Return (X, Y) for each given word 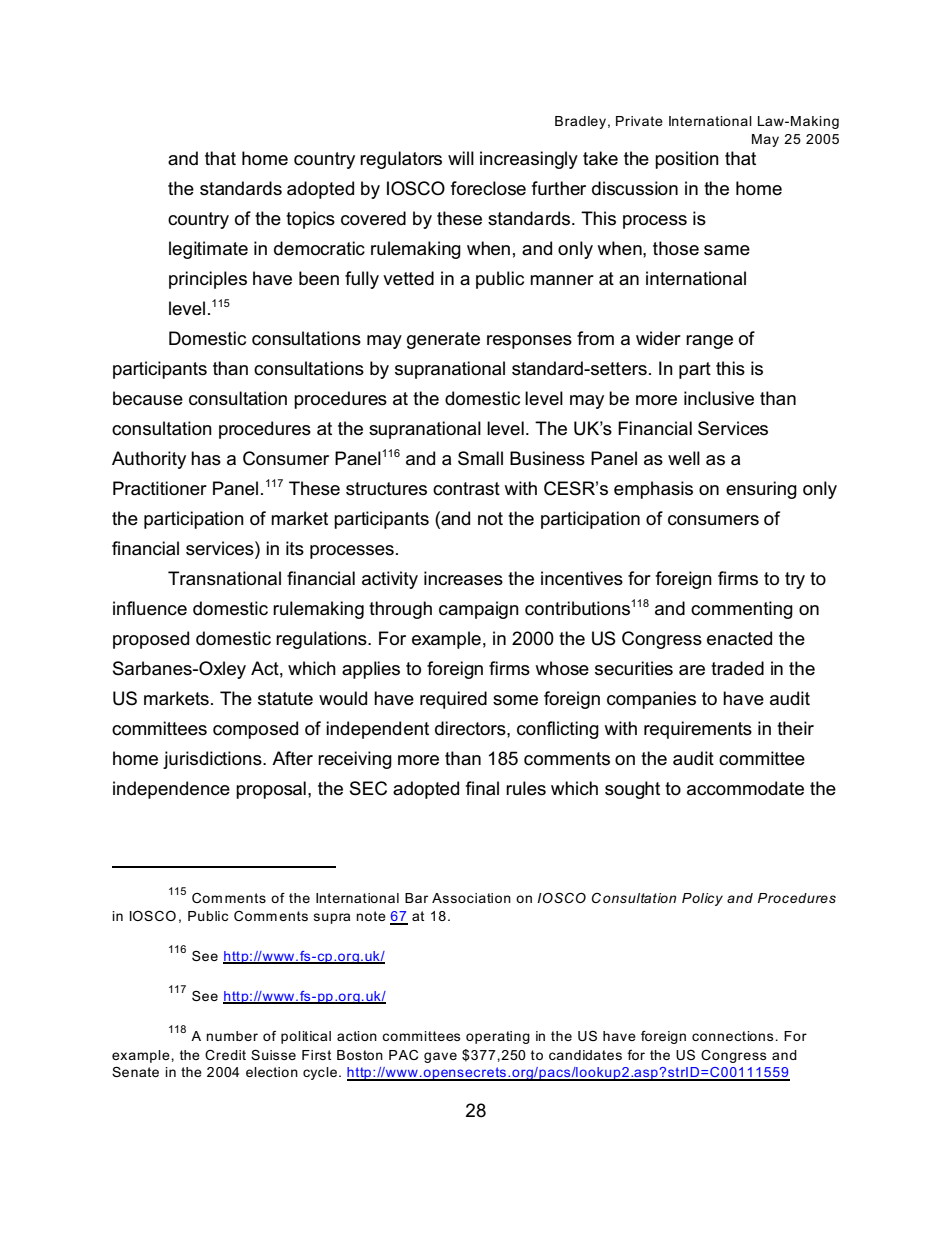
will (461, 158)
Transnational (224, 578)
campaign (479, 610)
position (687, 160)
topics (310, 220)
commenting (742, 610)
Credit (225, 1055)
